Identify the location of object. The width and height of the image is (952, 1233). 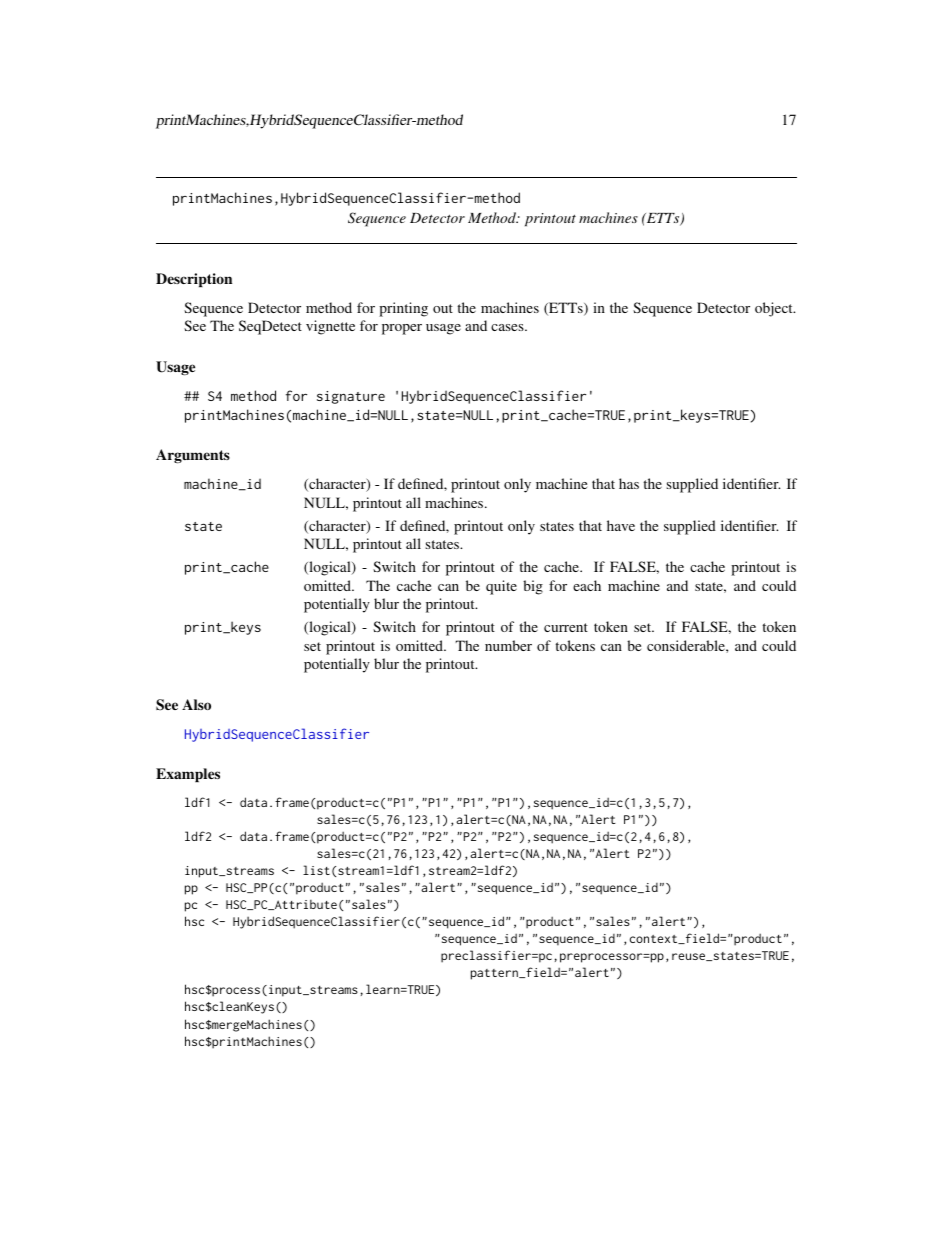
(775, 309).
